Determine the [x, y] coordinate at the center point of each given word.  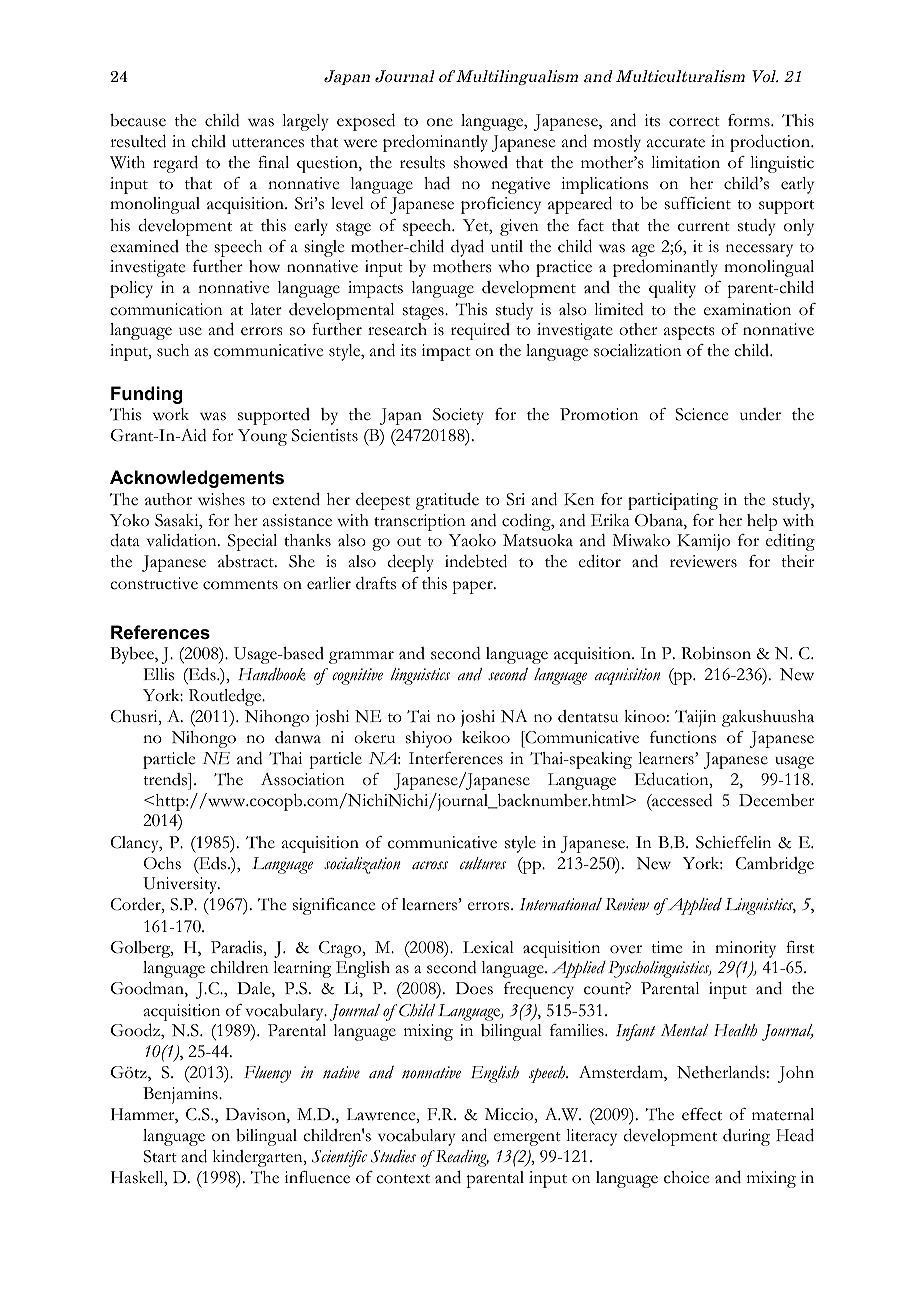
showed [481, 162]
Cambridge [775, 865]
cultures [483, 863]
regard [175, 164]
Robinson [716, 653]
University [181, 885]
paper [473, 587]
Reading [461, 1158]
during [746, 1137]
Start [160, 1156]
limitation [685, 162]
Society [458, 416]
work [171, 414]
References [160, 632]
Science [701, 414]
